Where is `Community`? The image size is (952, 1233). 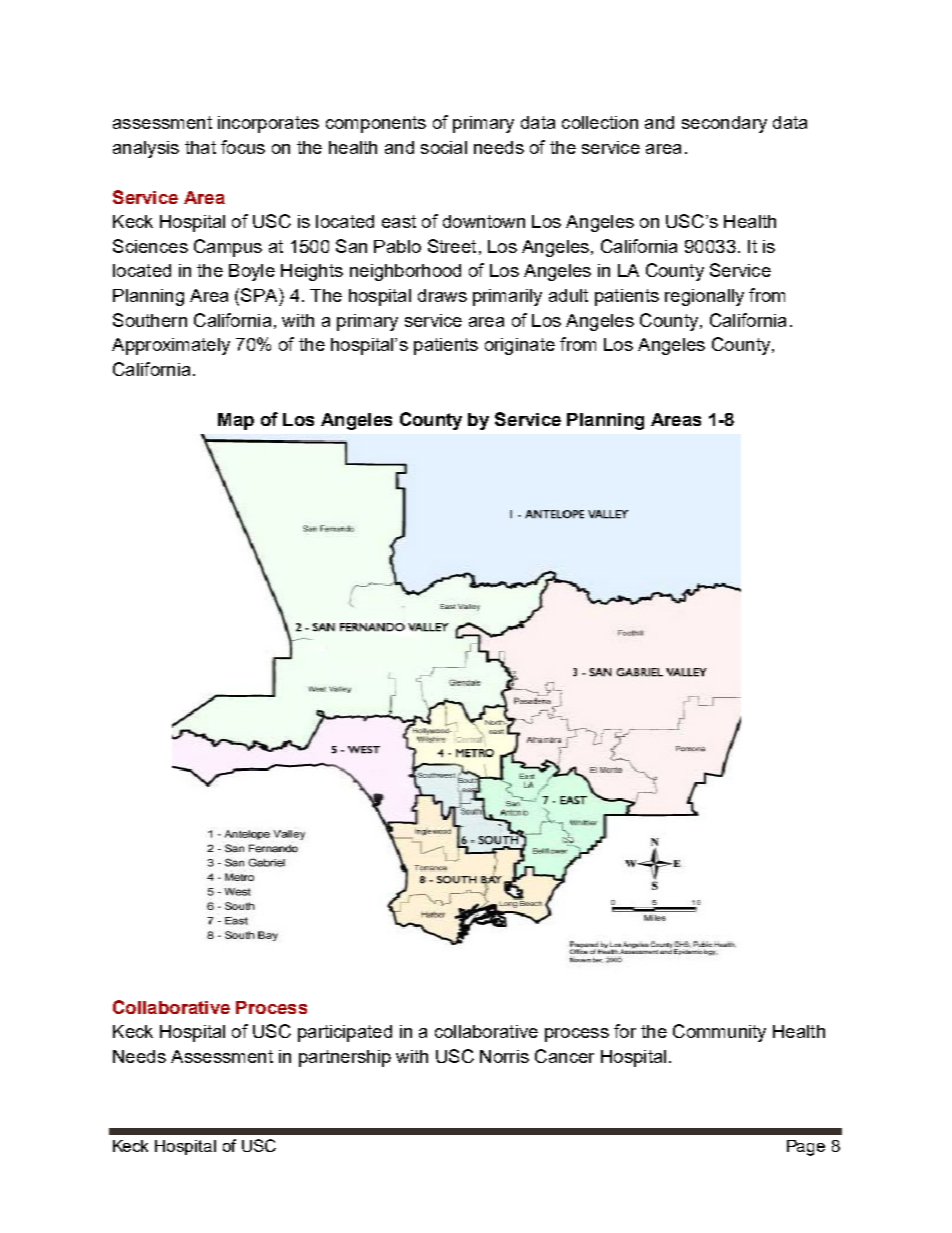
Community is located at coordinates (719, 1033).
